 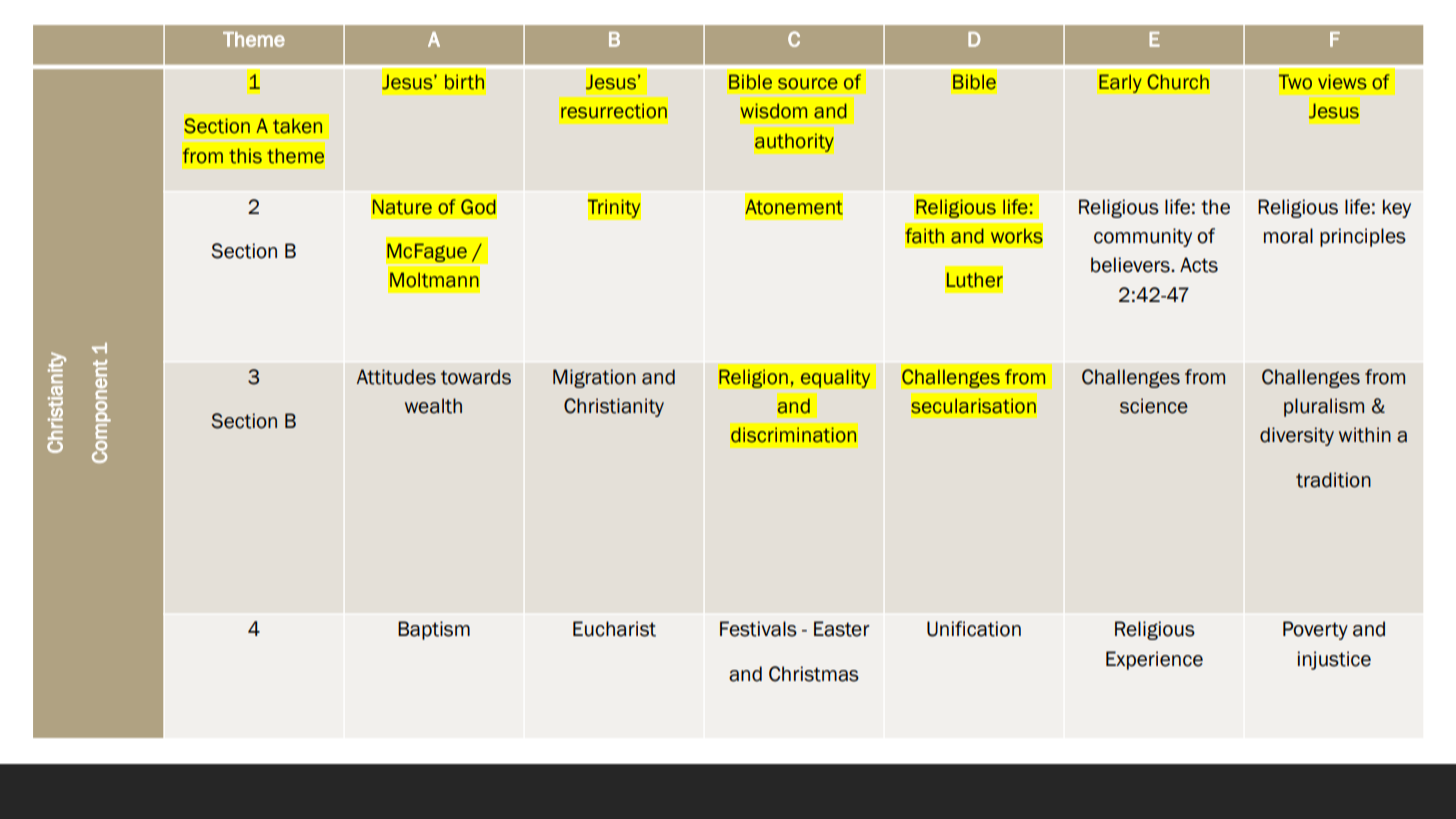 I want to click on Easter, so click(x=842, y=629).
